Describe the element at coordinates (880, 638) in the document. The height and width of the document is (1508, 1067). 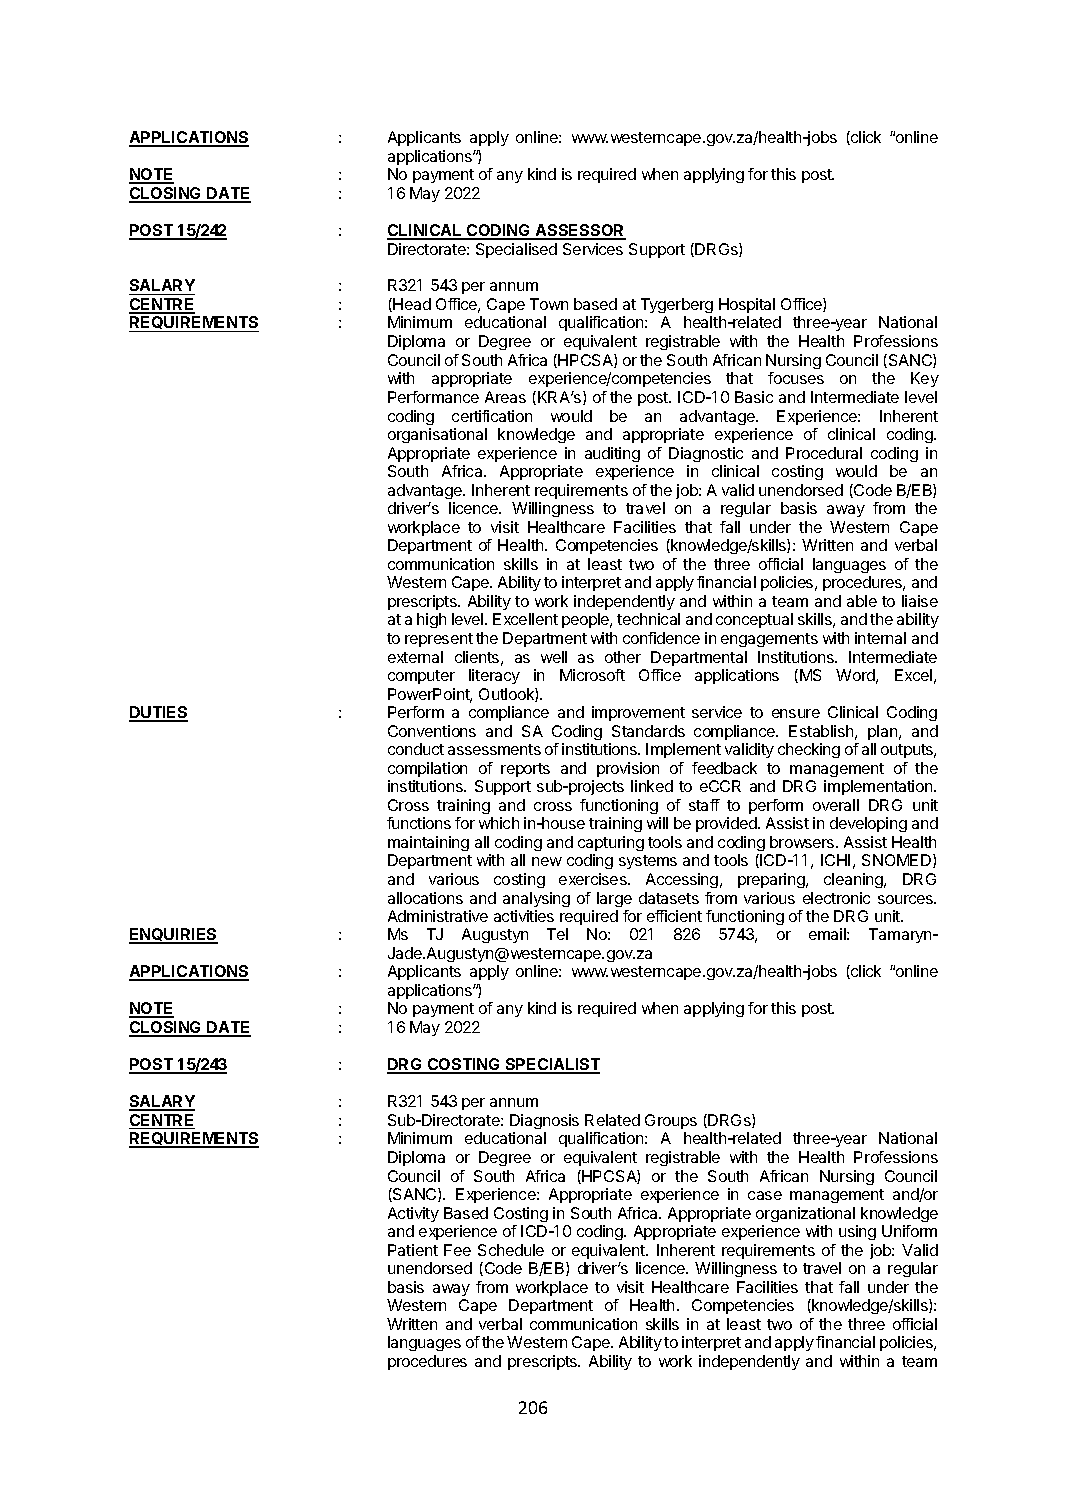
I see `internal` at that location.
